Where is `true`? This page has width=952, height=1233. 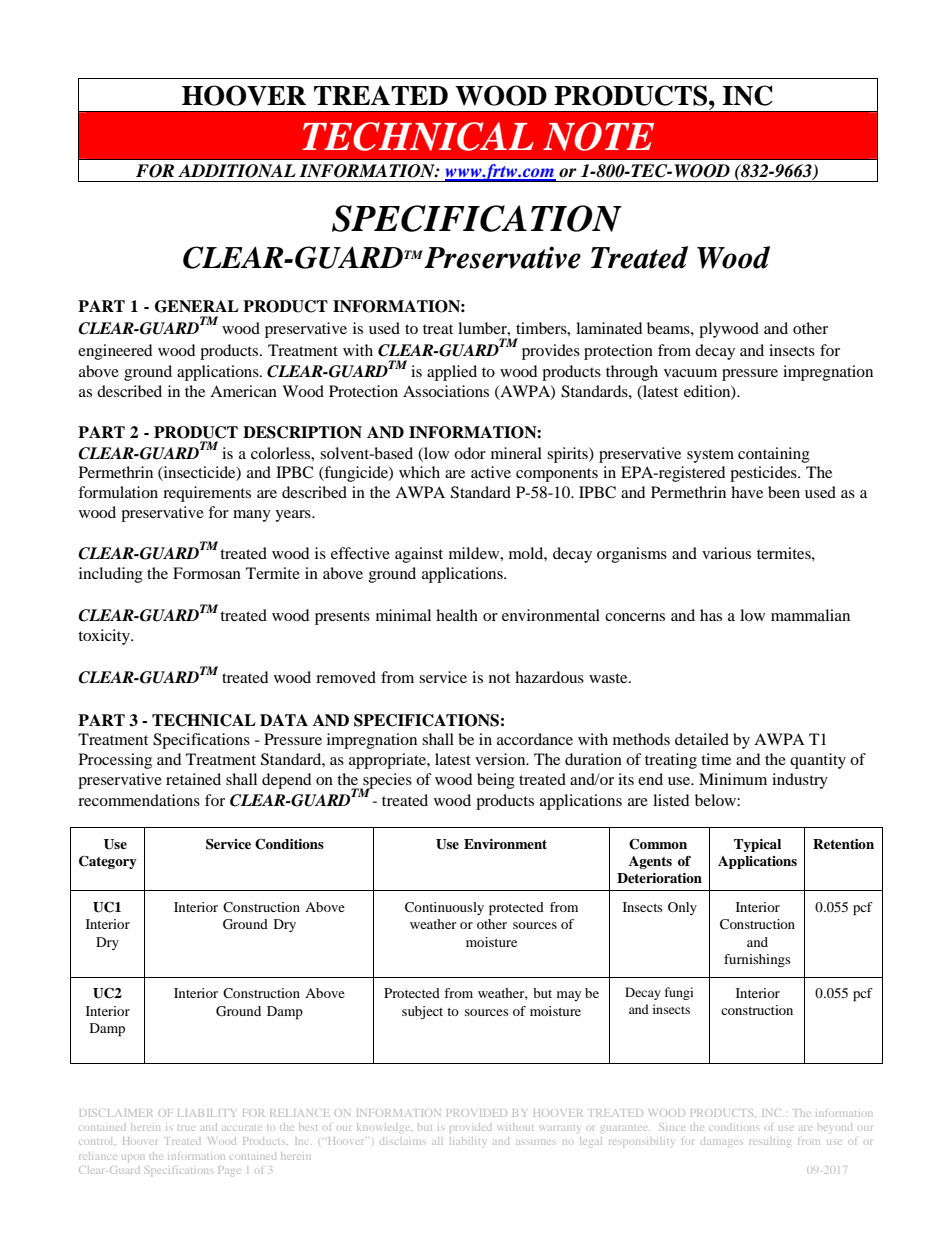
true is located at coordinates (186, 1128).
